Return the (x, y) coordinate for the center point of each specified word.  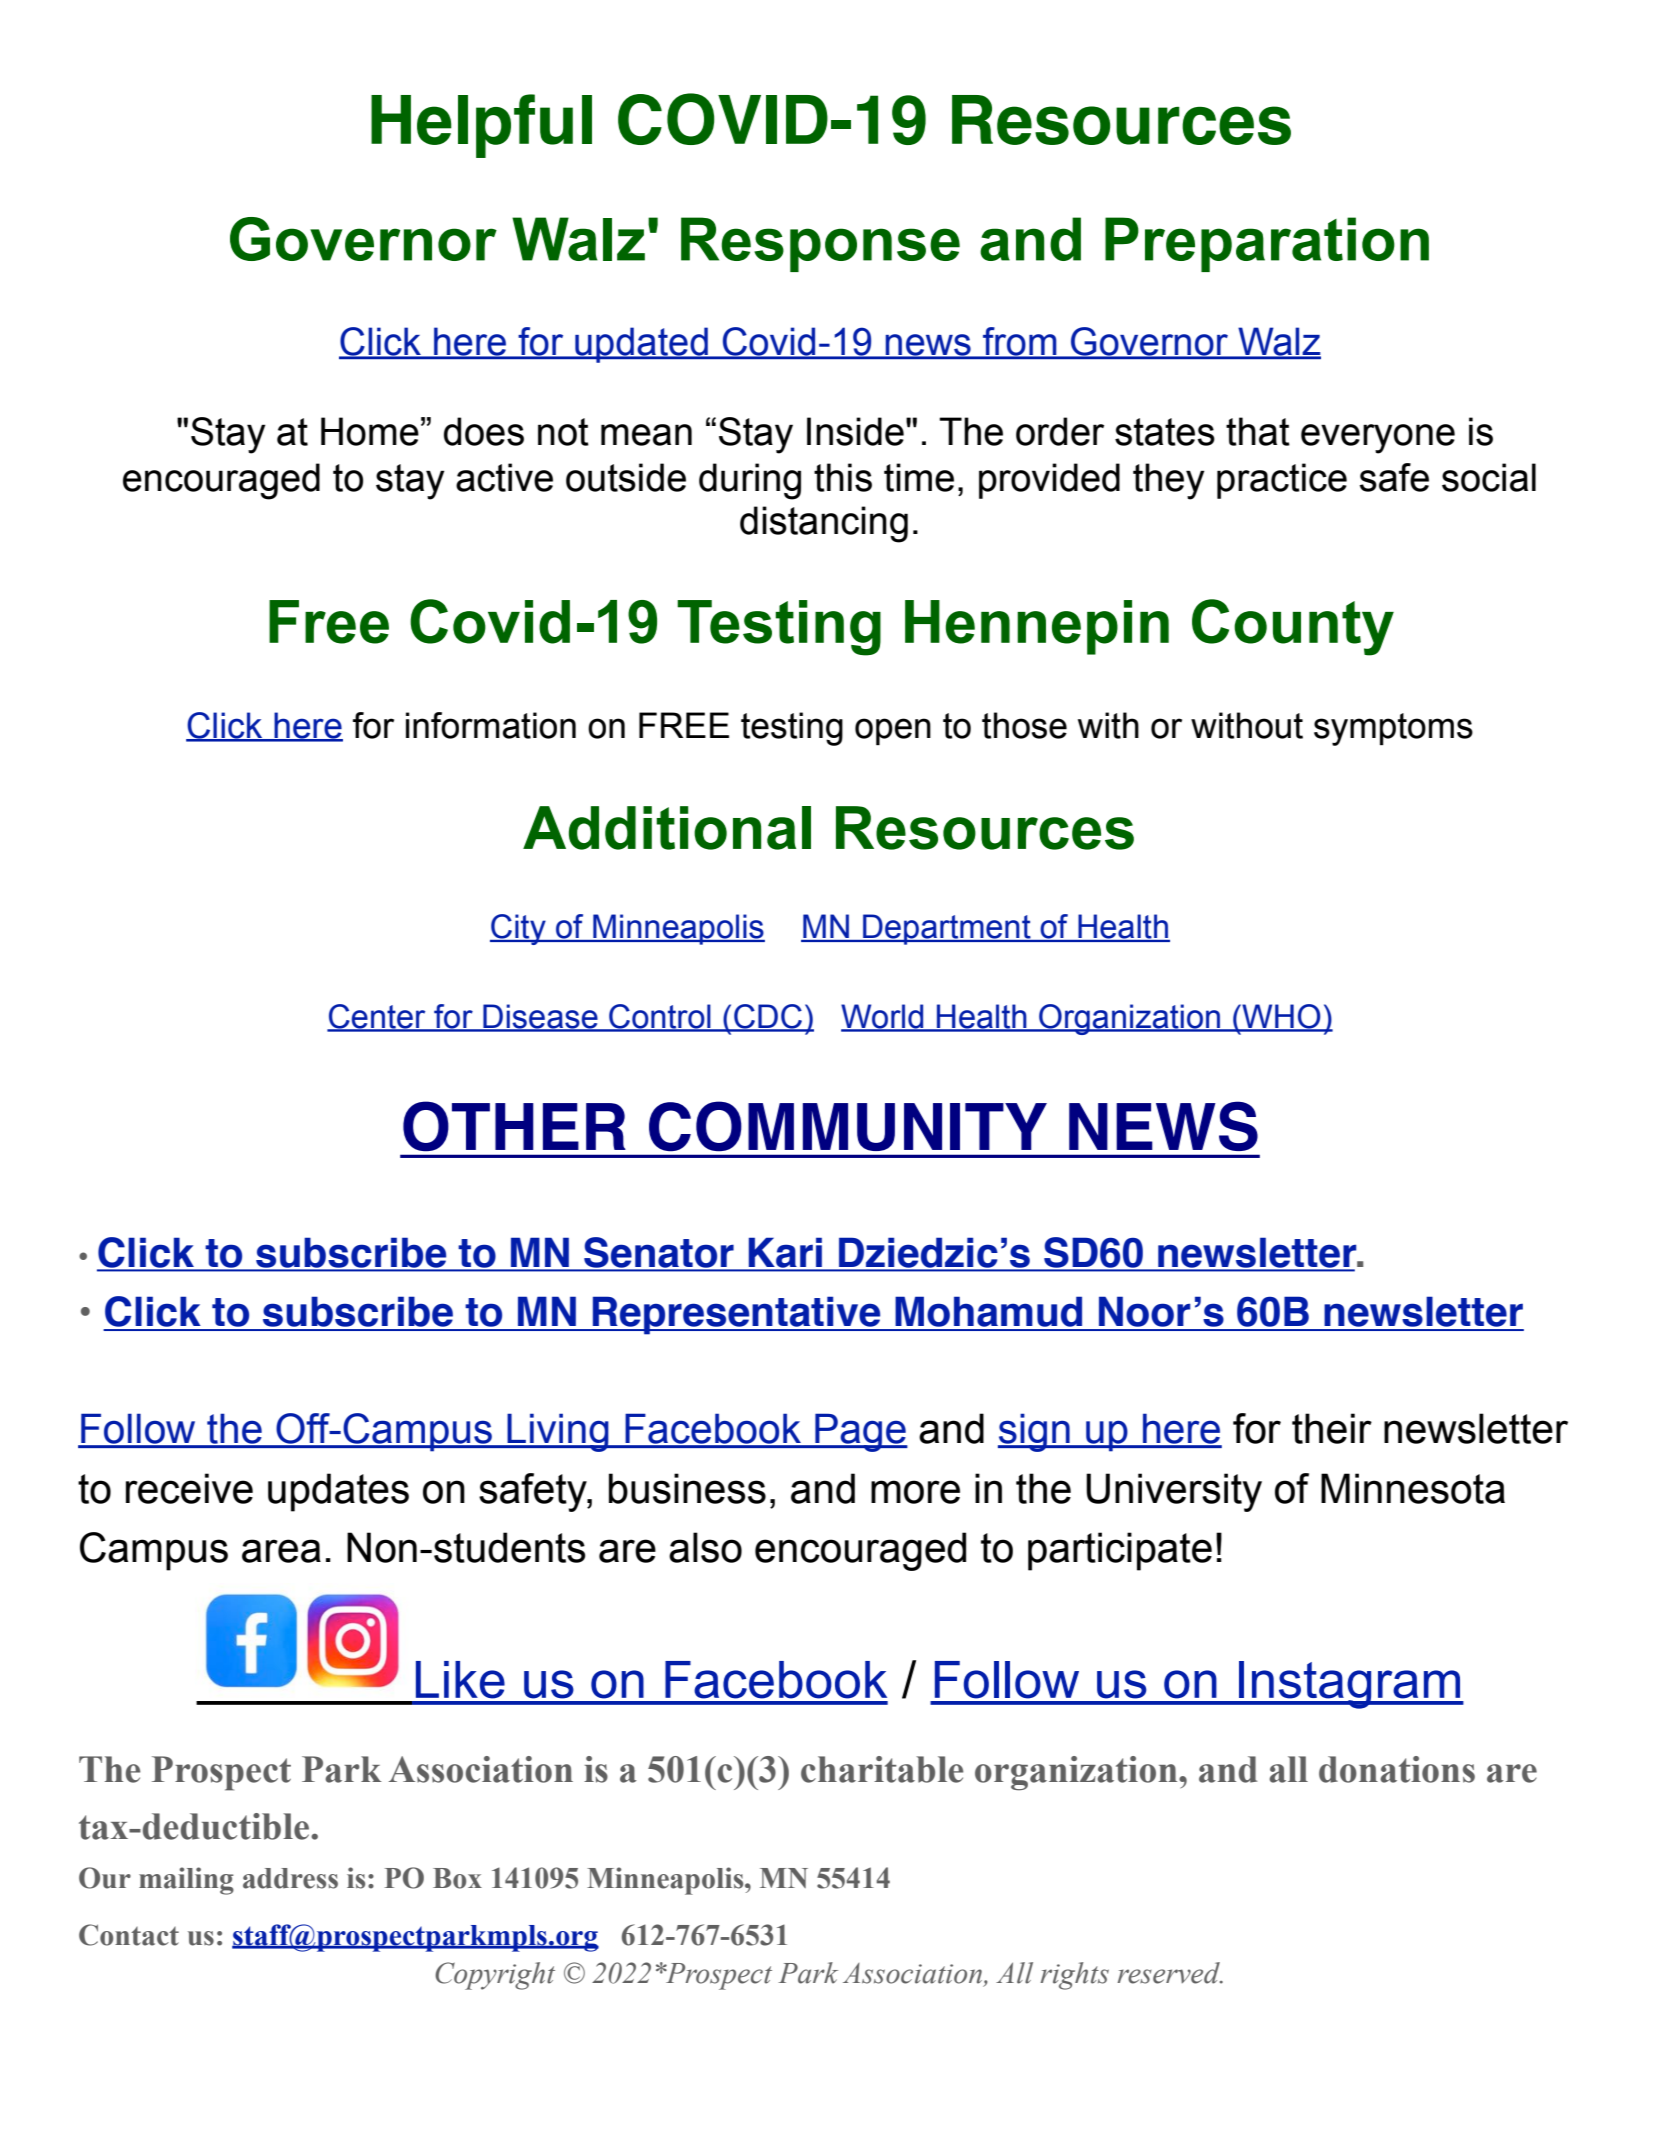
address (290, 1878)
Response (820, 244)
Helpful (481, 126)
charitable (882, 1769)
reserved (1170, 1973)
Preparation (1267, 244)
